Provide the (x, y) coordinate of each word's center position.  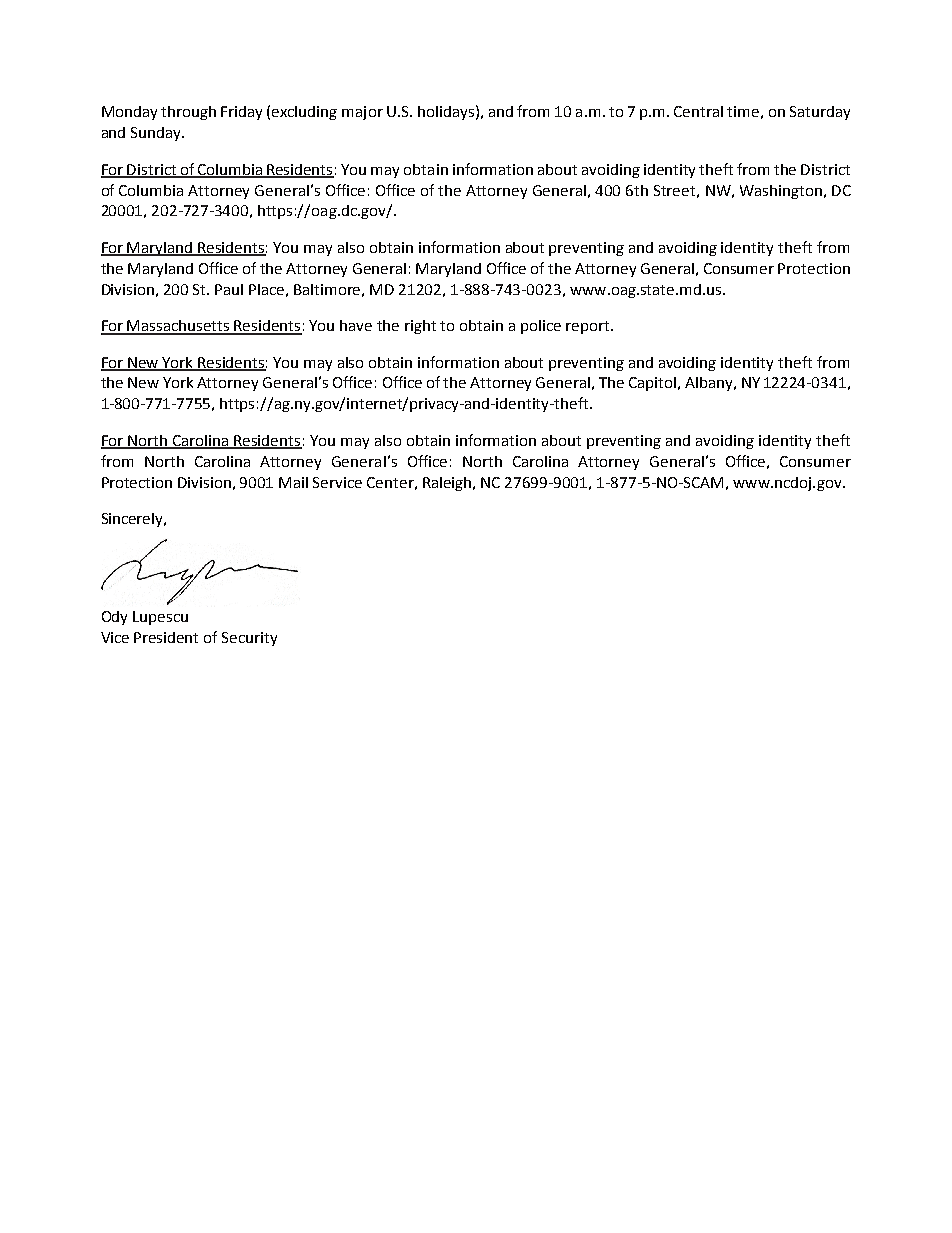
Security (249, 639)
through (188, 113)
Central (698, 111)
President (166, 637)
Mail (293, 482)
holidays (446, 113)
